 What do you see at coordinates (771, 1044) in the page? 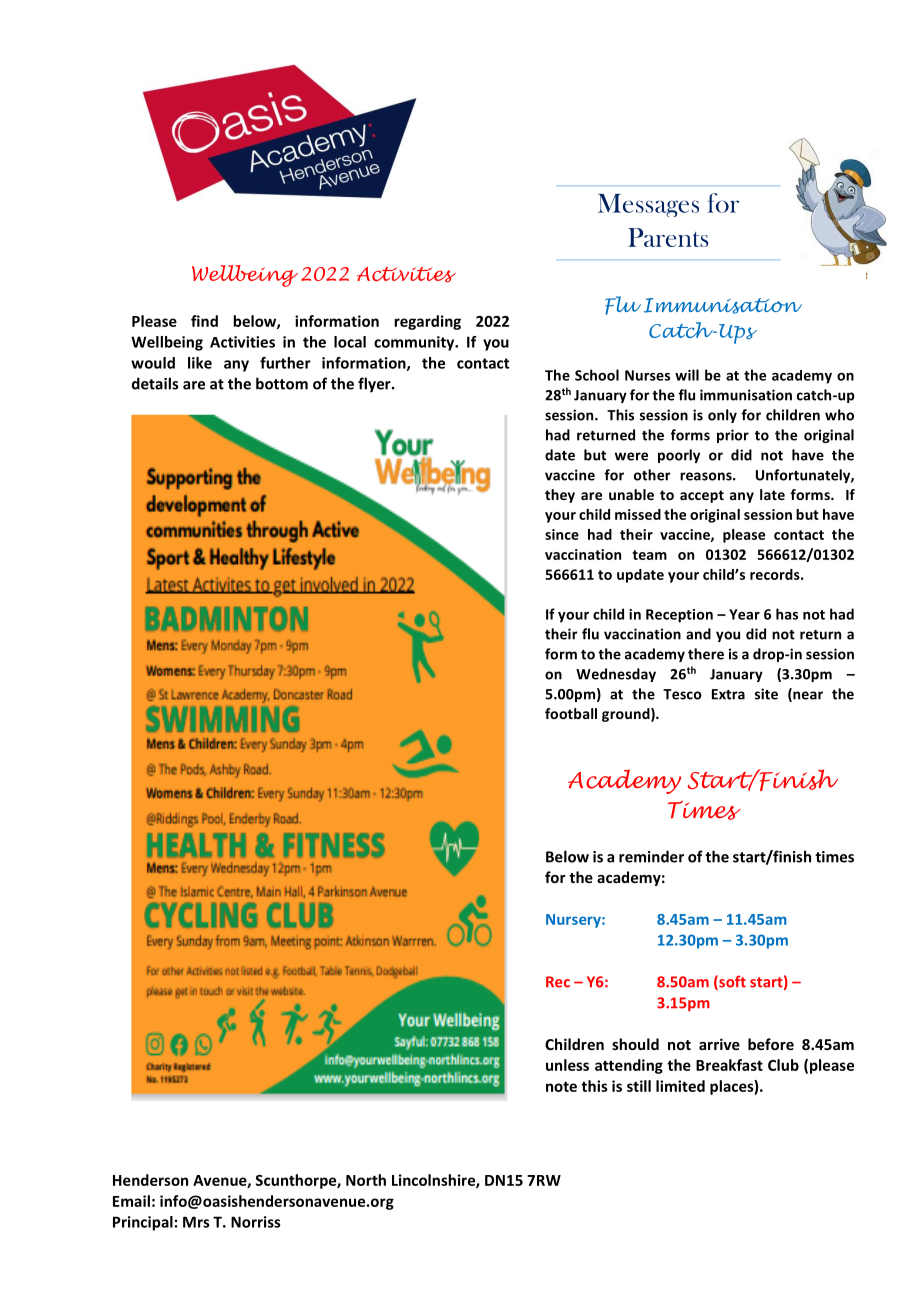
I see `before` at bounding box center [771, 1044].
